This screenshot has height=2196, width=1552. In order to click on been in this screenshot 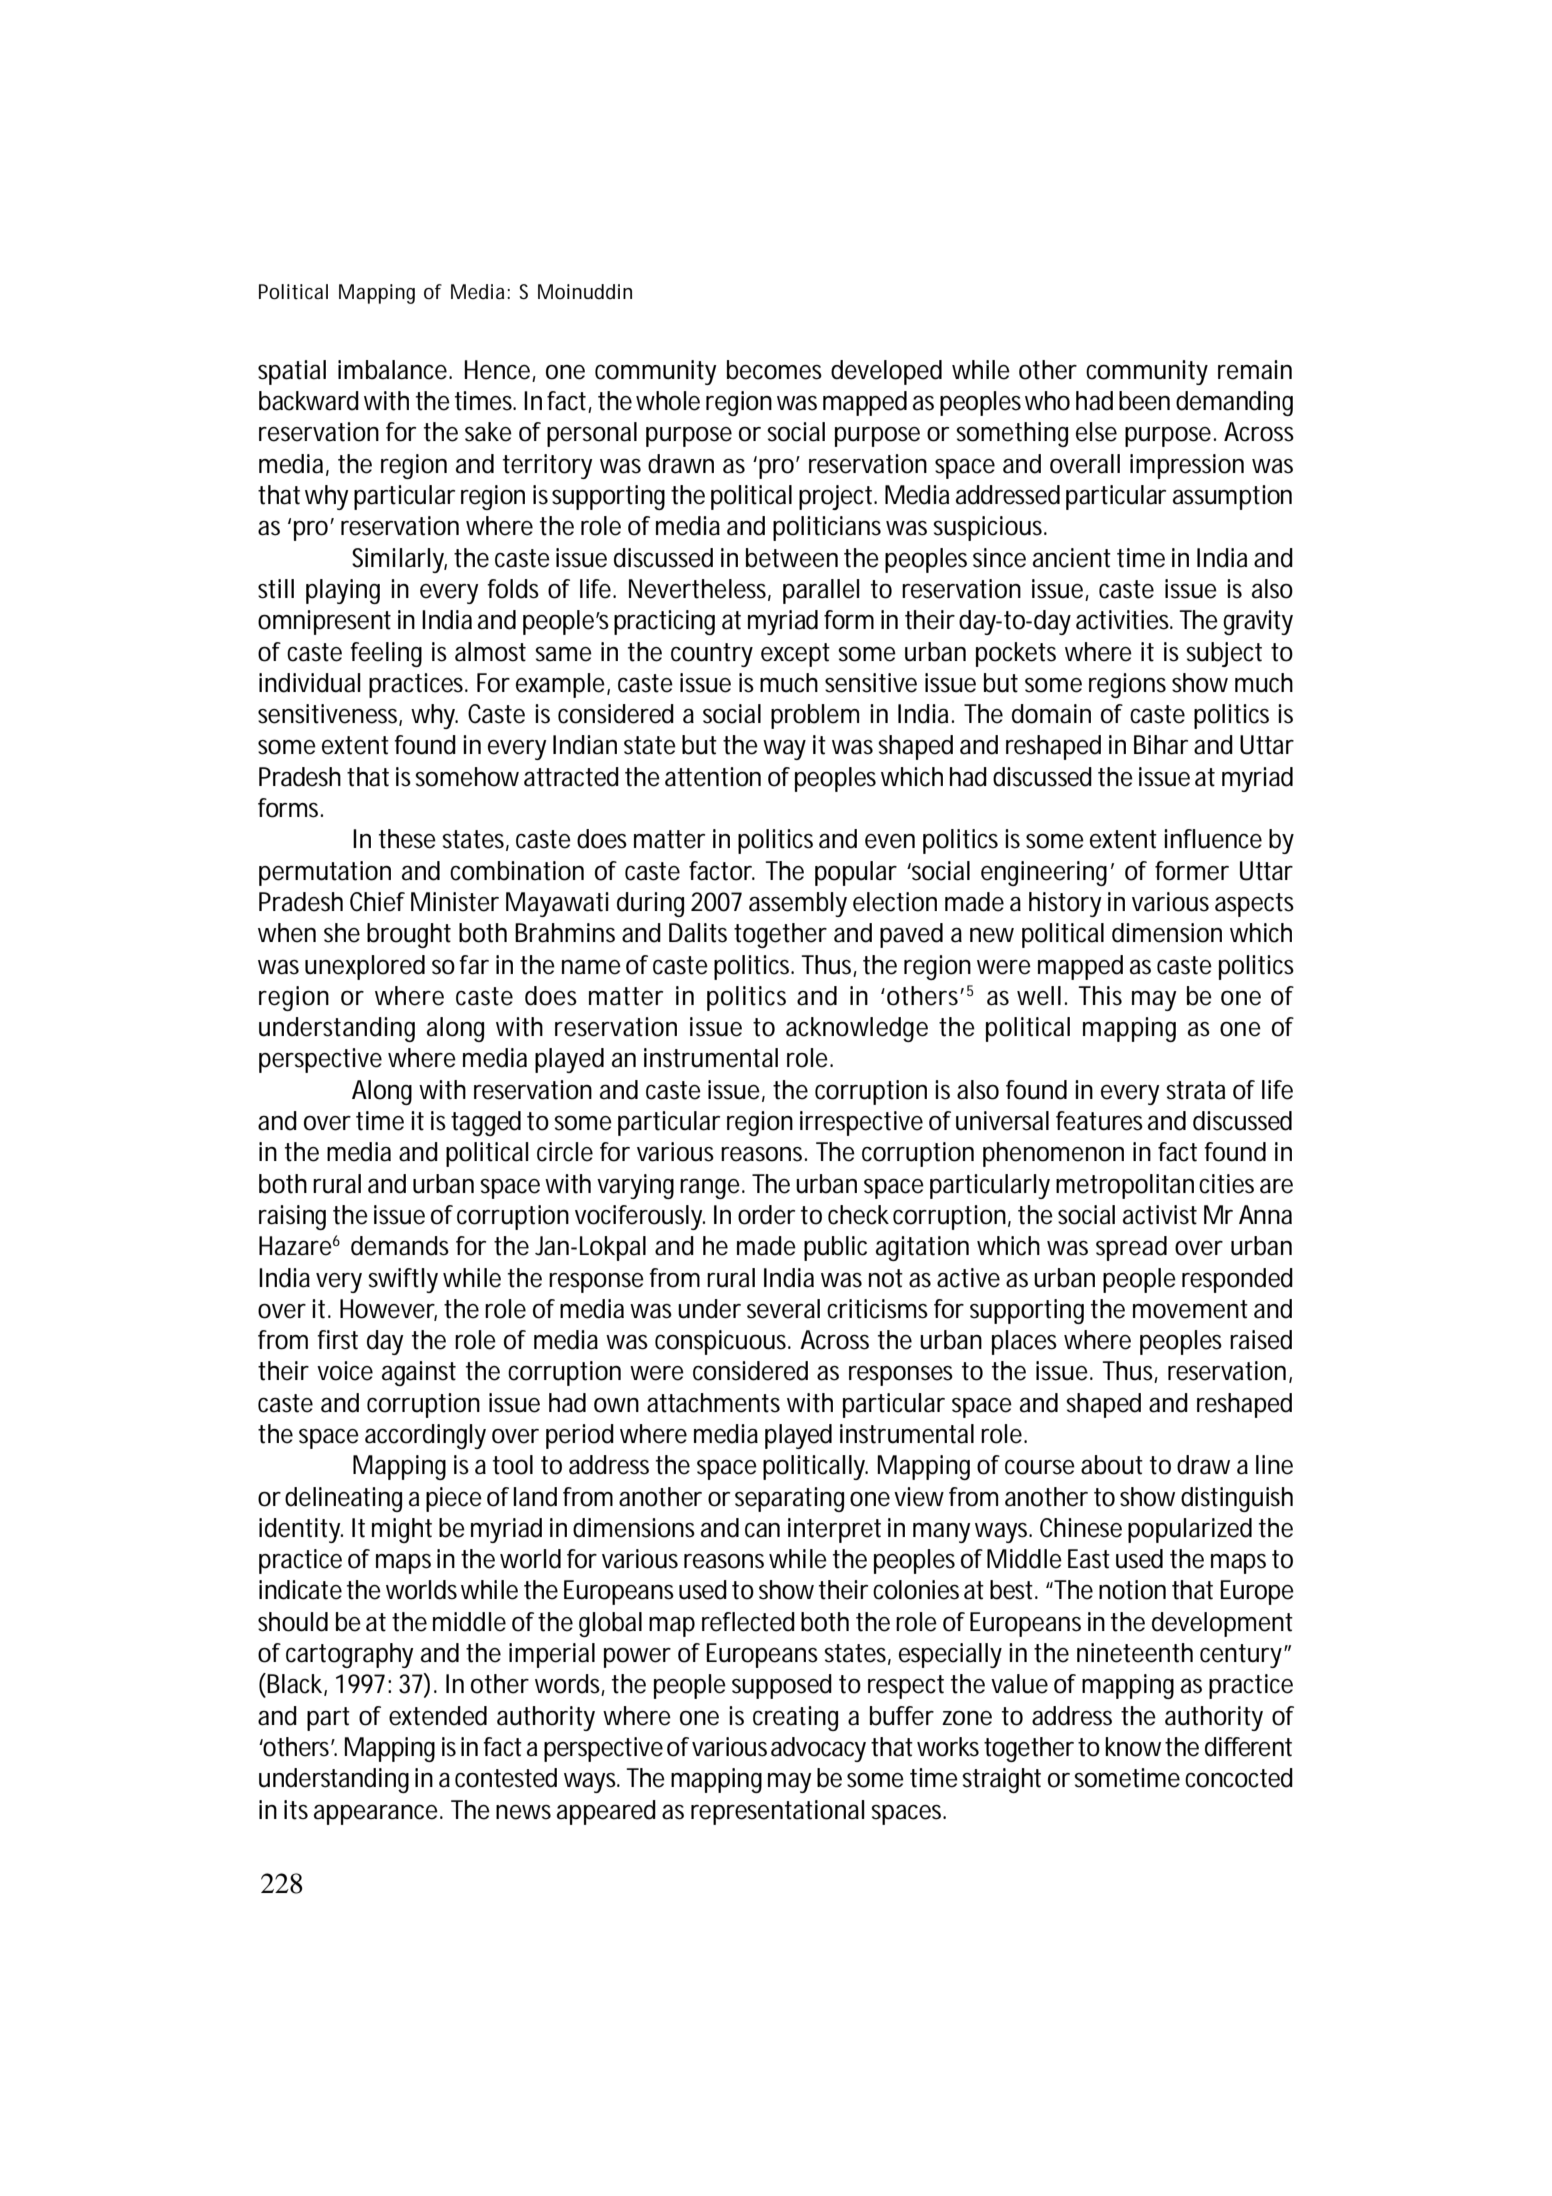, I will do `click(1144, 401)`.
